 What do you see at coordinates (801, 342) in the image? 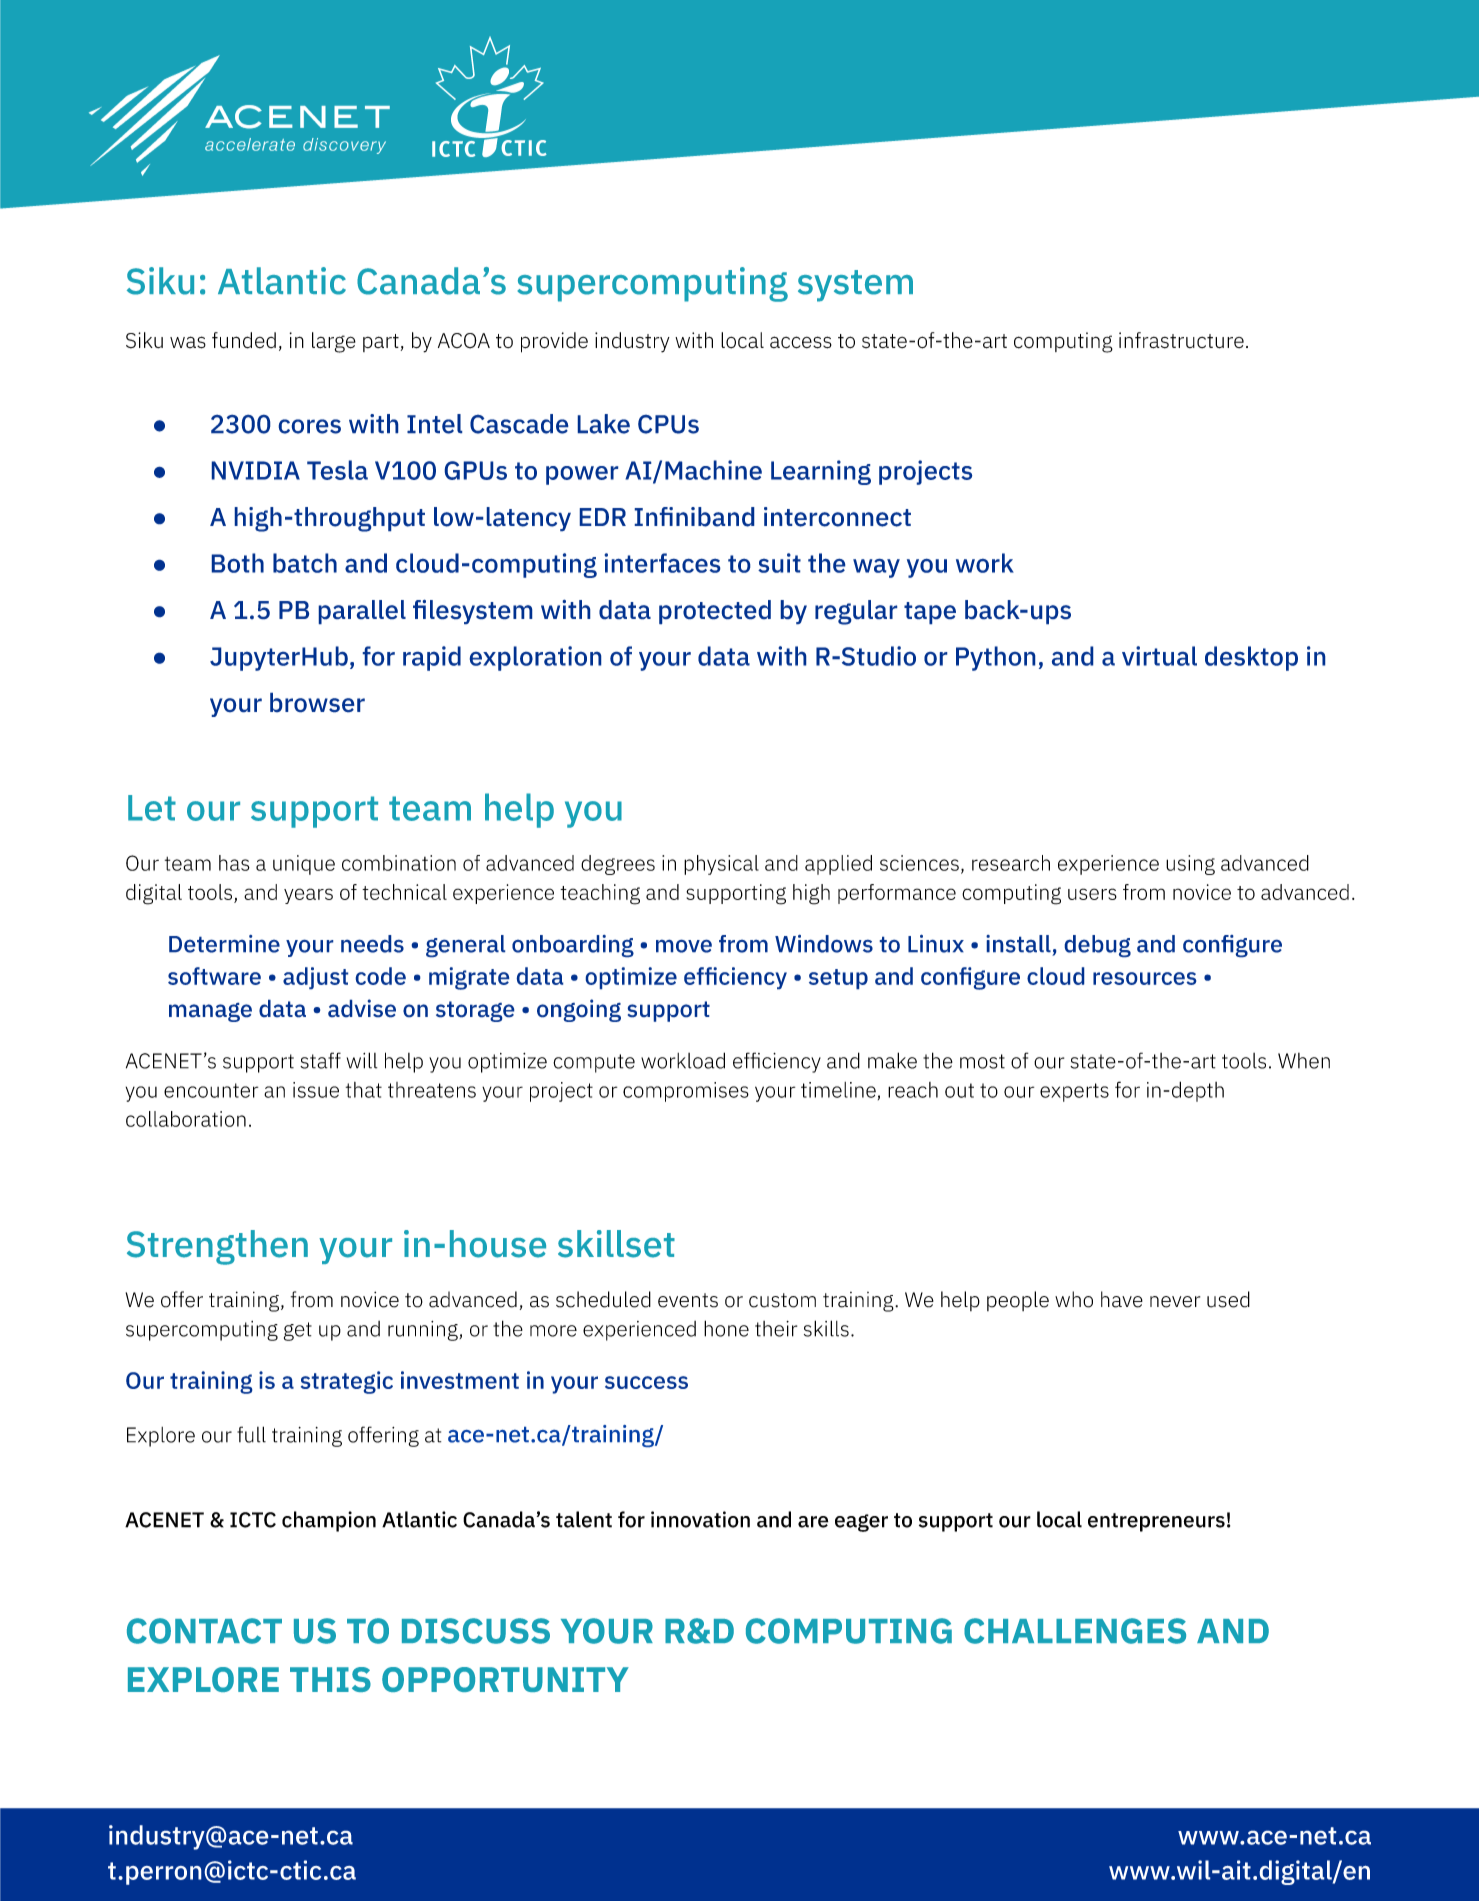
I see `access` at bounding box center [801, 342].
